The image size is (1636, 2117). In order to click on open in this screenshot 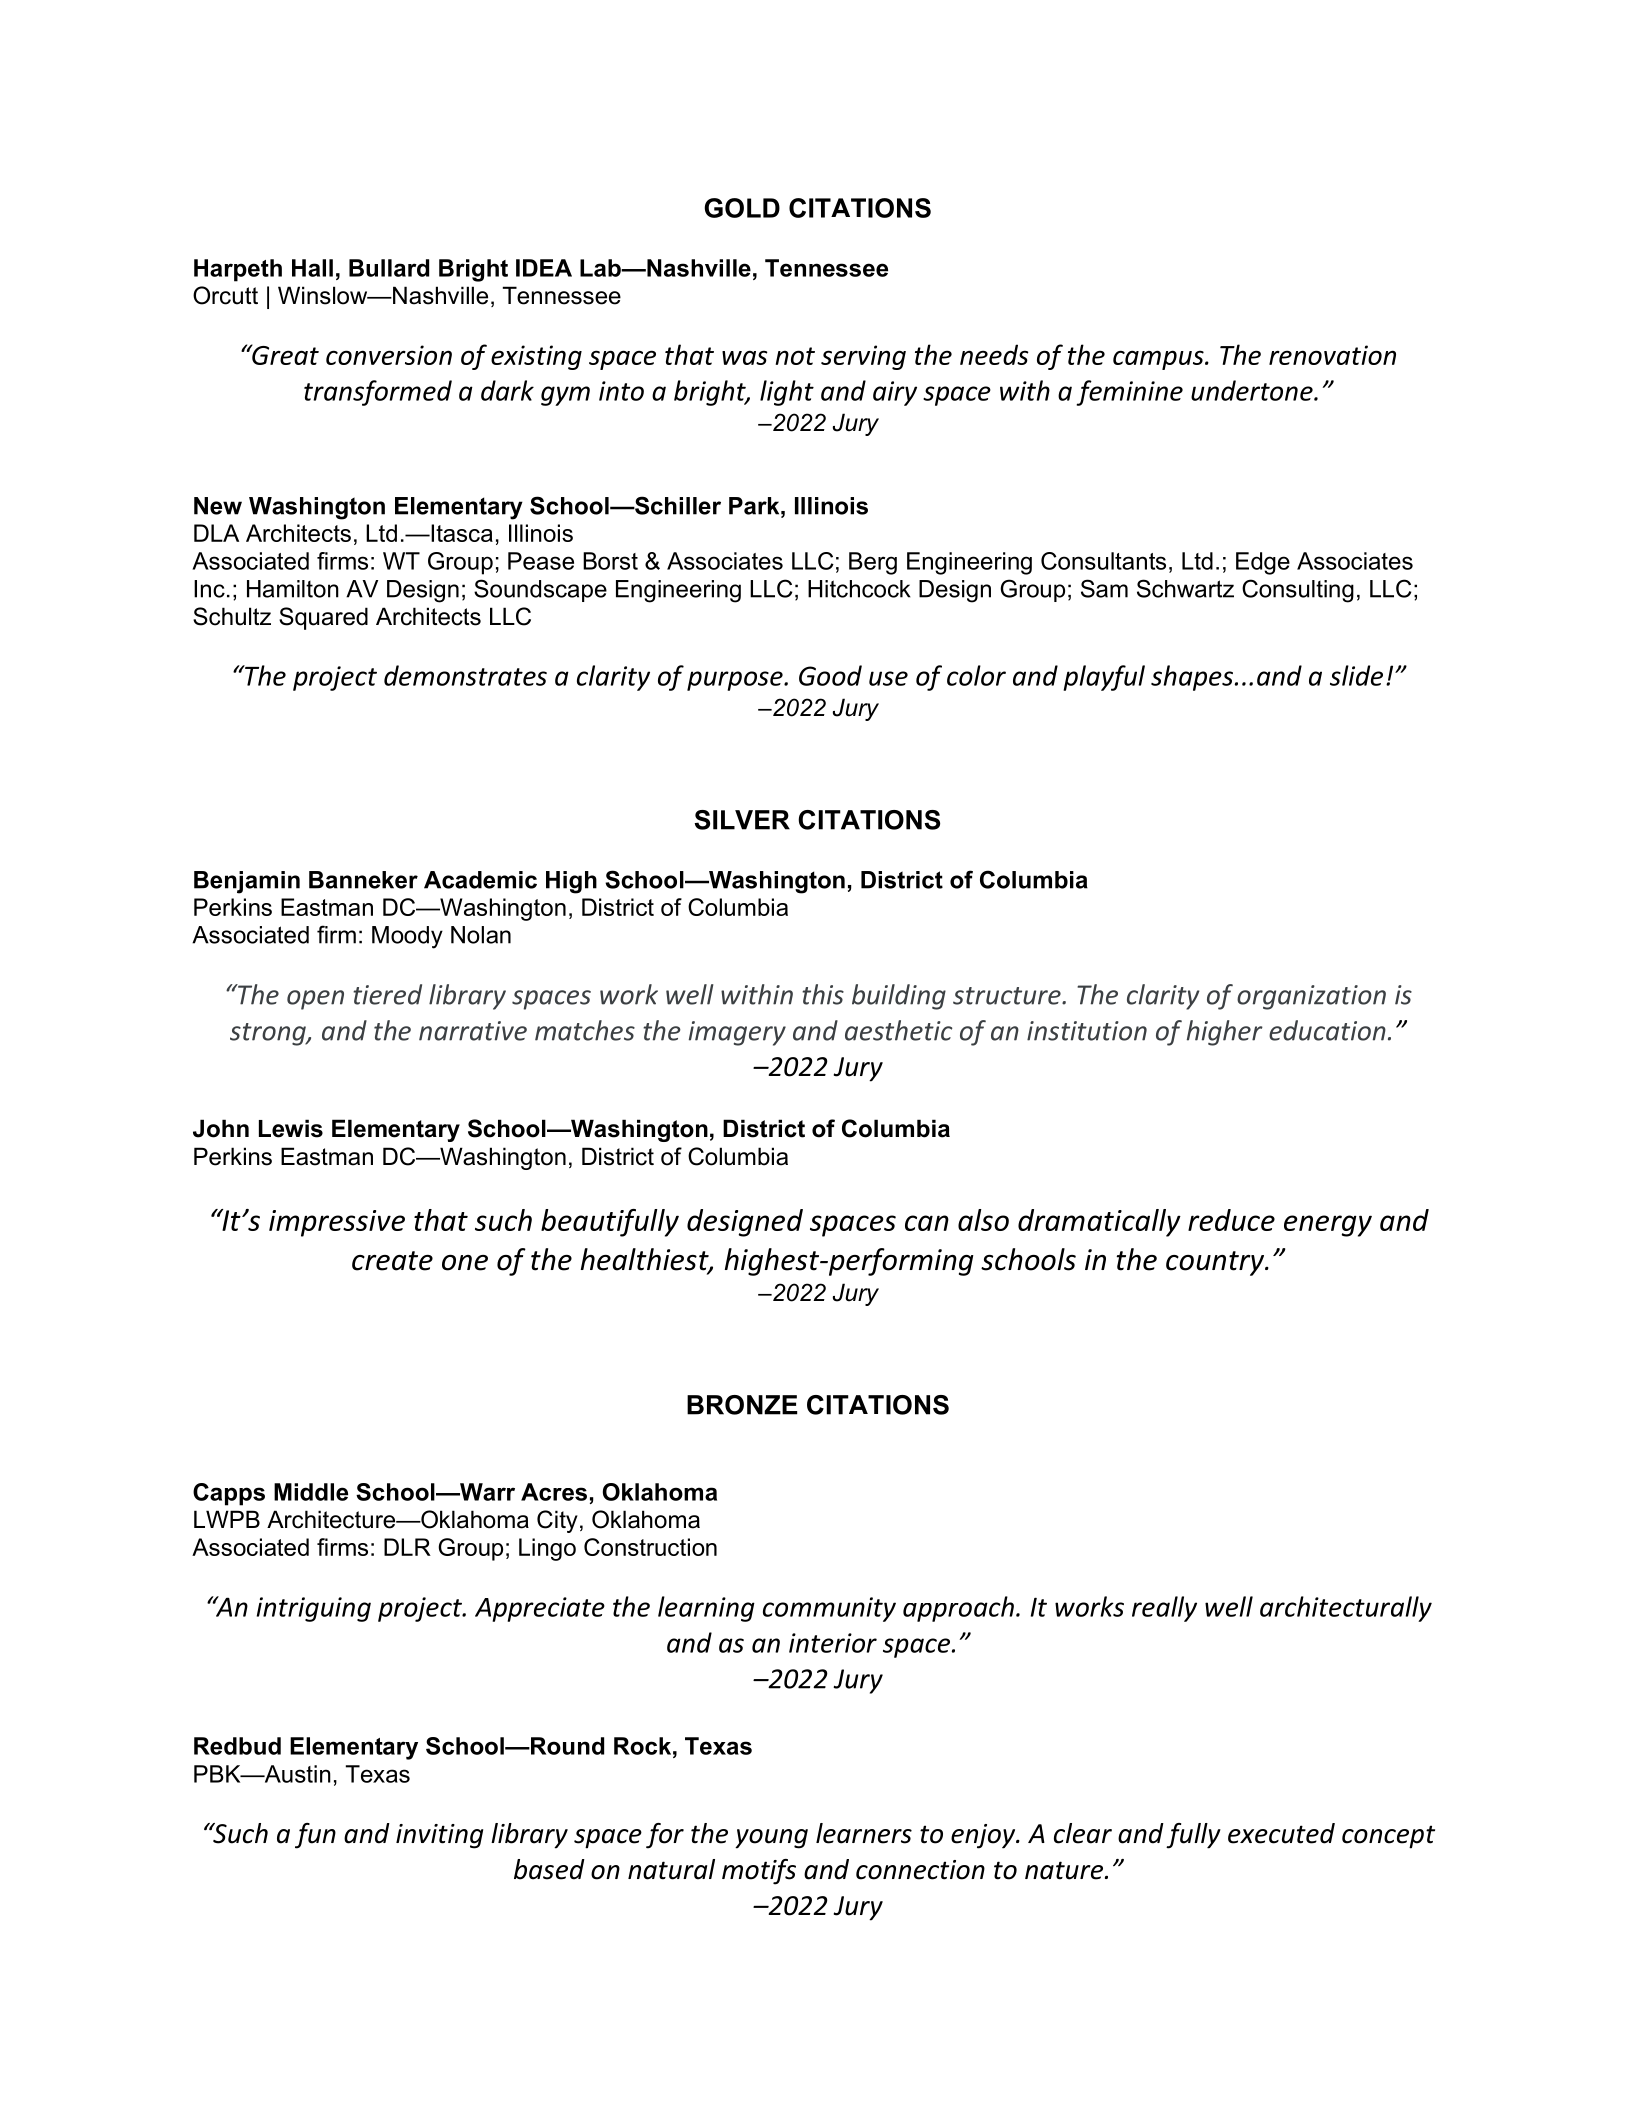, I will do `click(315, 1000)`.
